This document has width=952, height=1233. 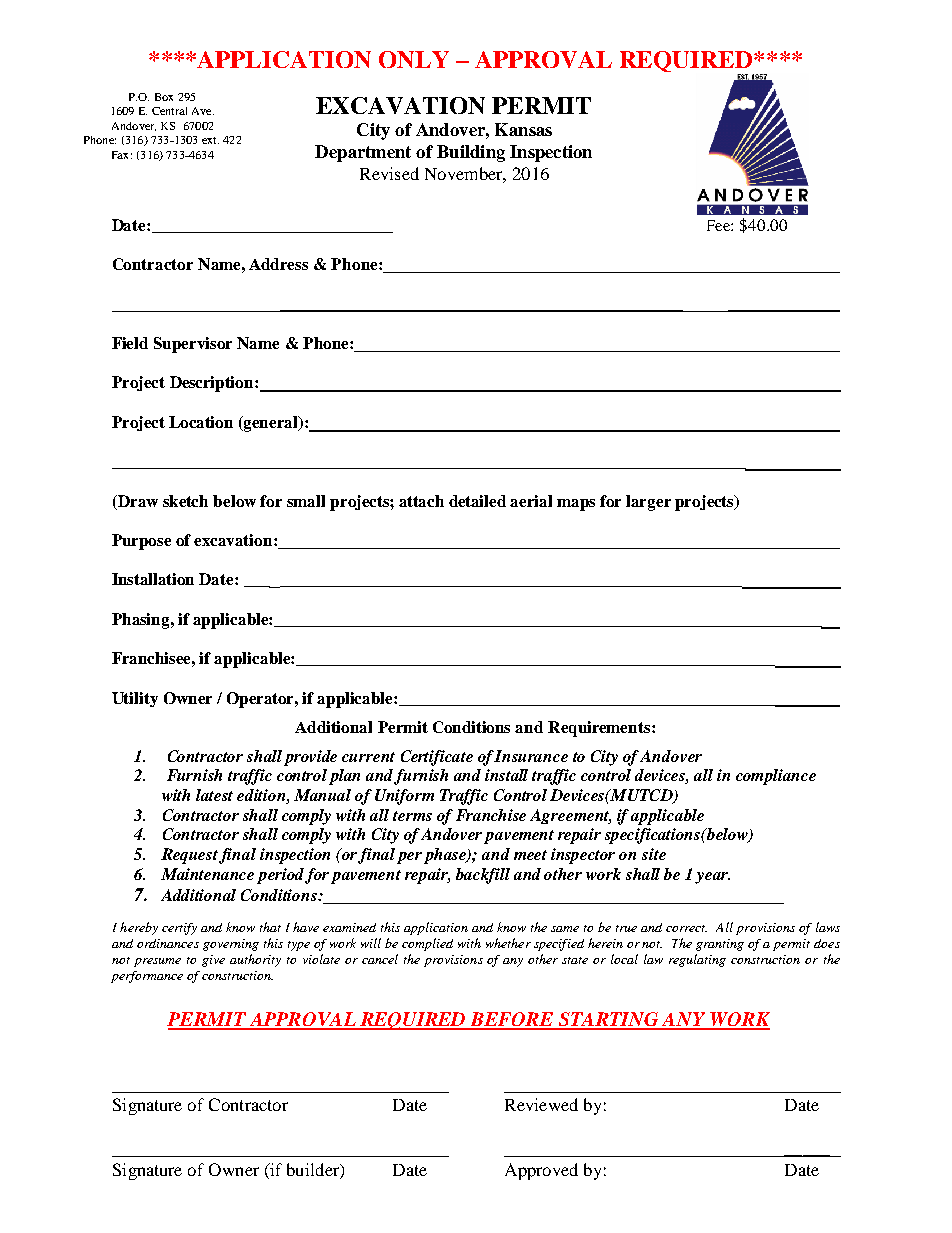 I want to click on performance, so click(x=147, y=977).
